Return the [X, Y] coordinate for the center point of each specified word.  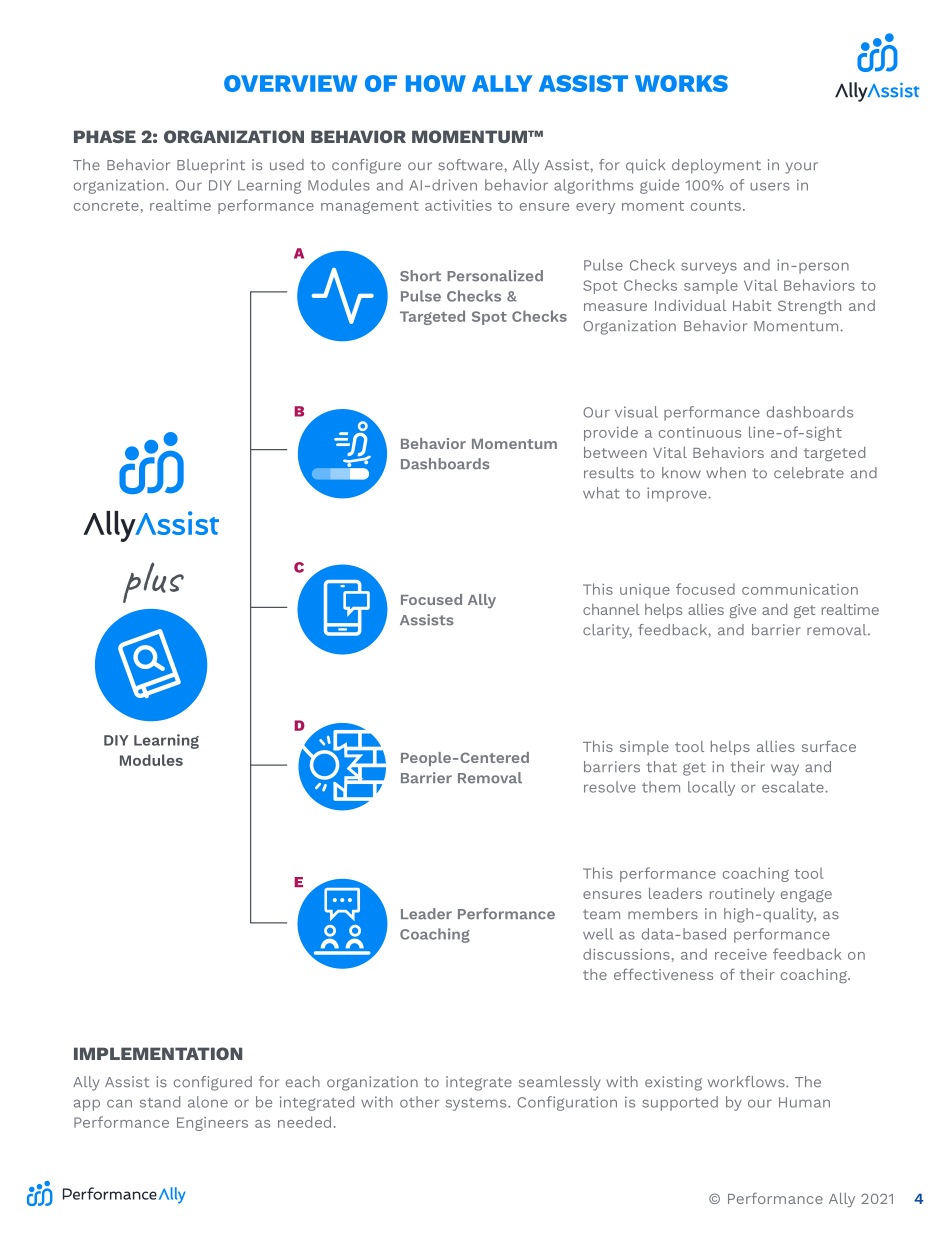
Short [420, 276]
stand [160, 1102]
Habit [752, 305]
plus [153, 582]
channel [611, 609]
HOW [436, 83]
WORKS [681, 83]
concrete [106, 206]
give [742, 611]
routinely [742, 895]
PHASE [105, 136]
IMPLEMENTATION [158, 1053]
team [601, 914]
